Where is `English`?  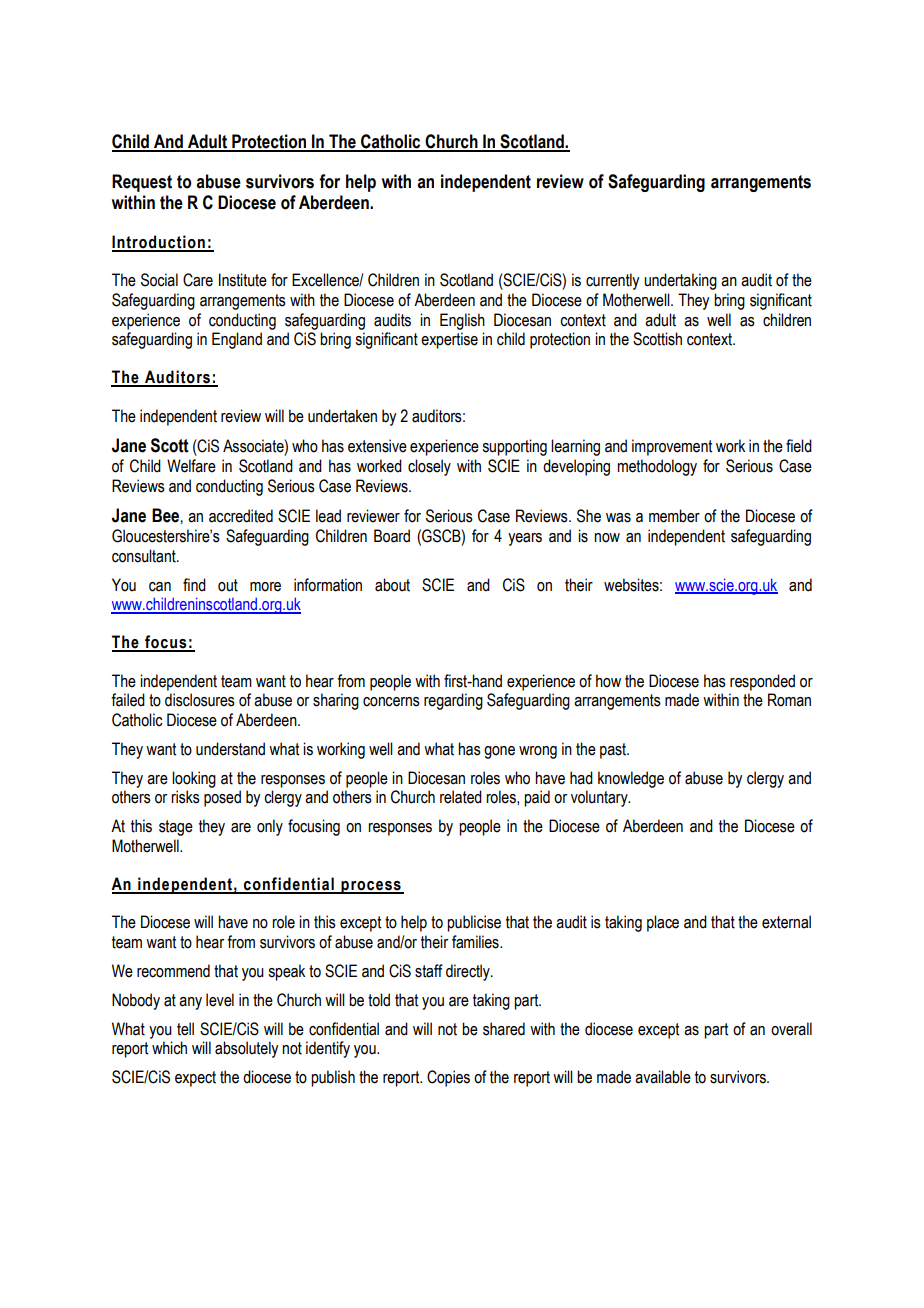 English is located at coordinates (462, 321).
